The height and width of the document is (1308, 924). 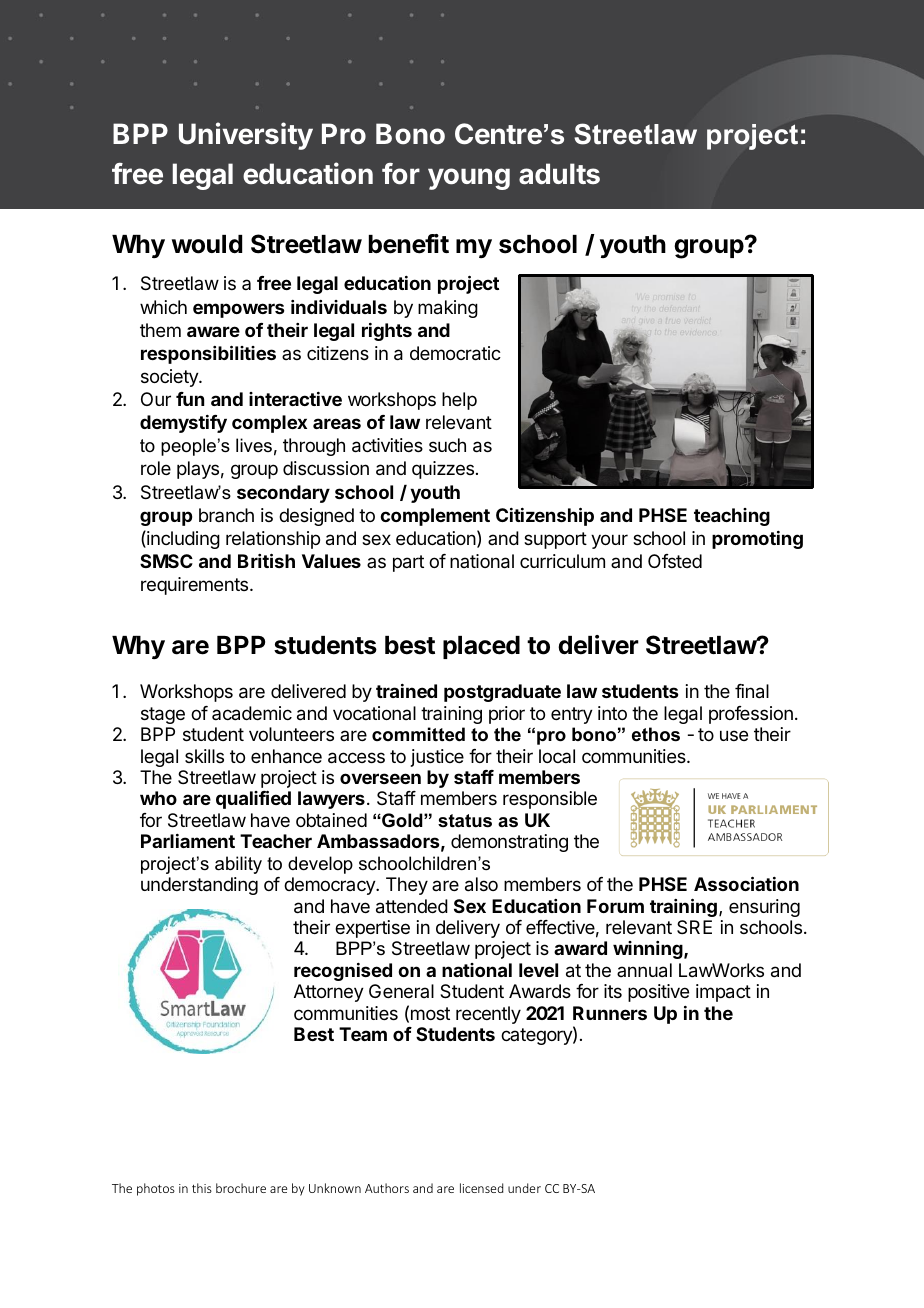 What do you see at coordinates (732, 517) in the document?
I see `teaching` at bounding box center [732, 517].
